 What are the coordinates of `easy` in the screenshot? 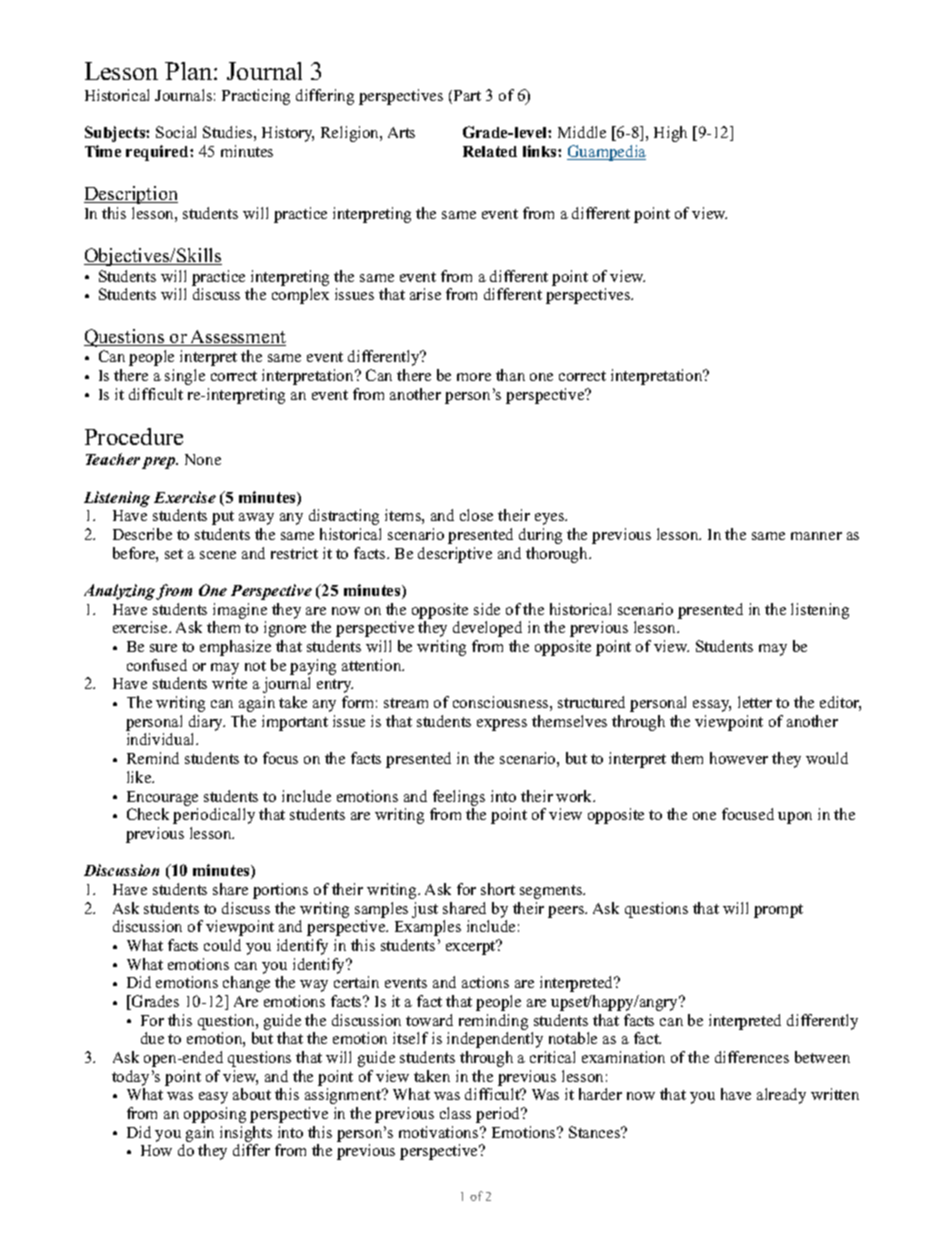 It's located at (213, 1098).
